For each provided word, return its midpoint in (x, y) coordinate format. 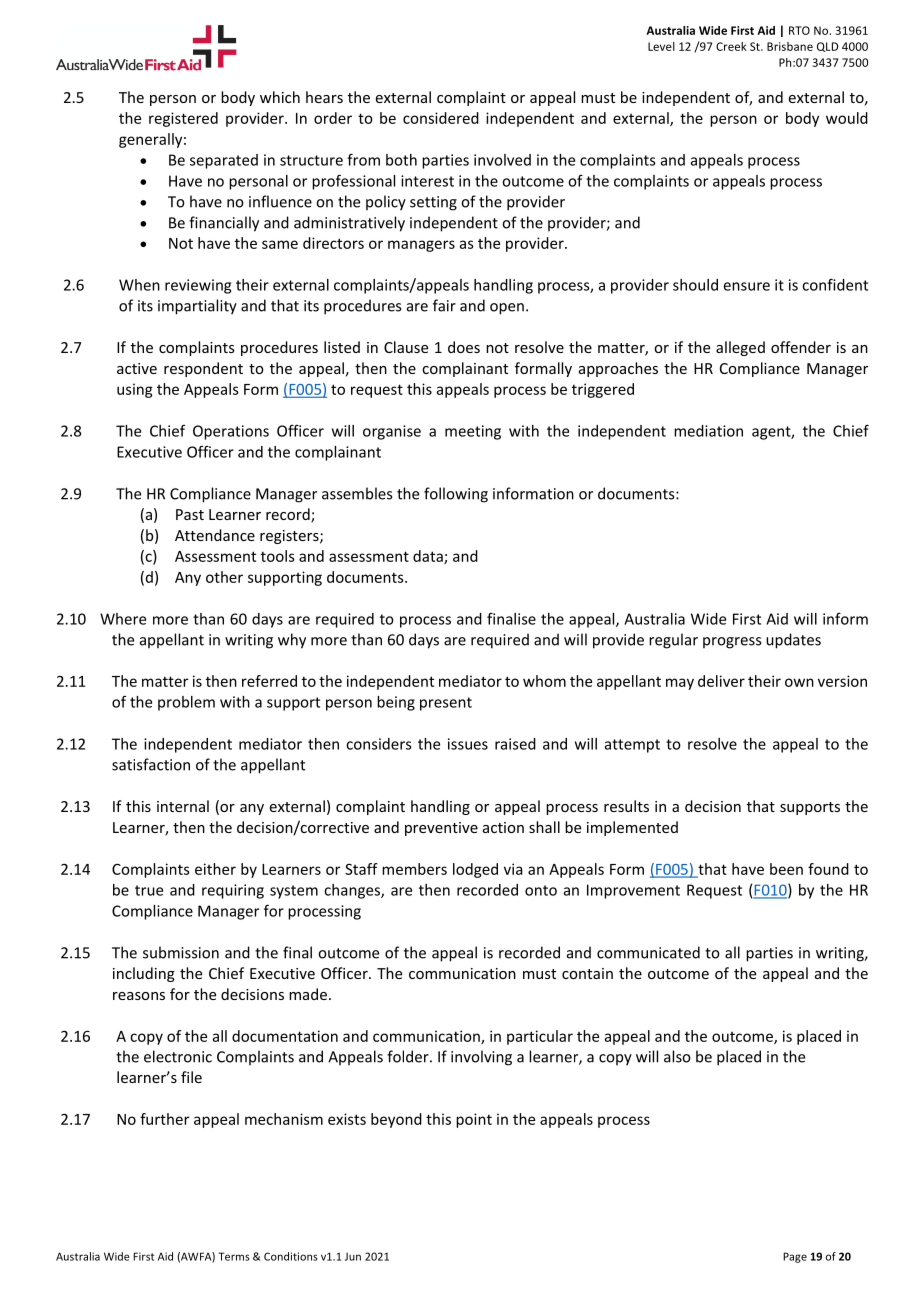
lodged (475, 870)
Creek (731, 46)
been (786, 869)
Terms (234, 1256)
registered (183, 119)
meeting (473, 432)
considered (441, 118)
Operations (231, 432)
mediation (708, 431)
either (215, 869)
